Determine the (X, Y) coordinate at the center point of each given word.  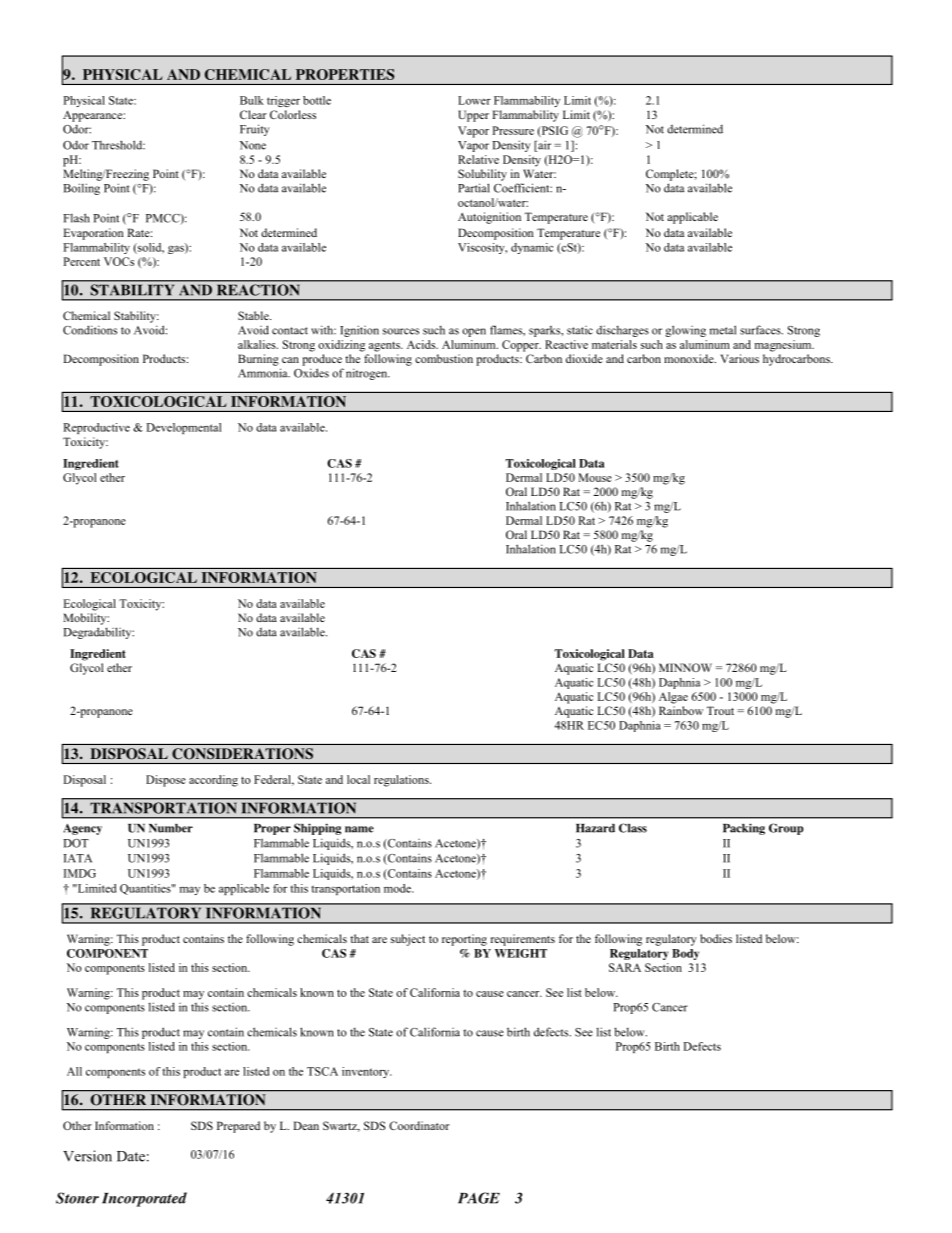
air (543, 146)
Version (87, 1156)
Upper (473, 116)
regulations (402, 781)
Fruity (254, 130)
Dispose (166, 781)
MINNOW (685, 667)
